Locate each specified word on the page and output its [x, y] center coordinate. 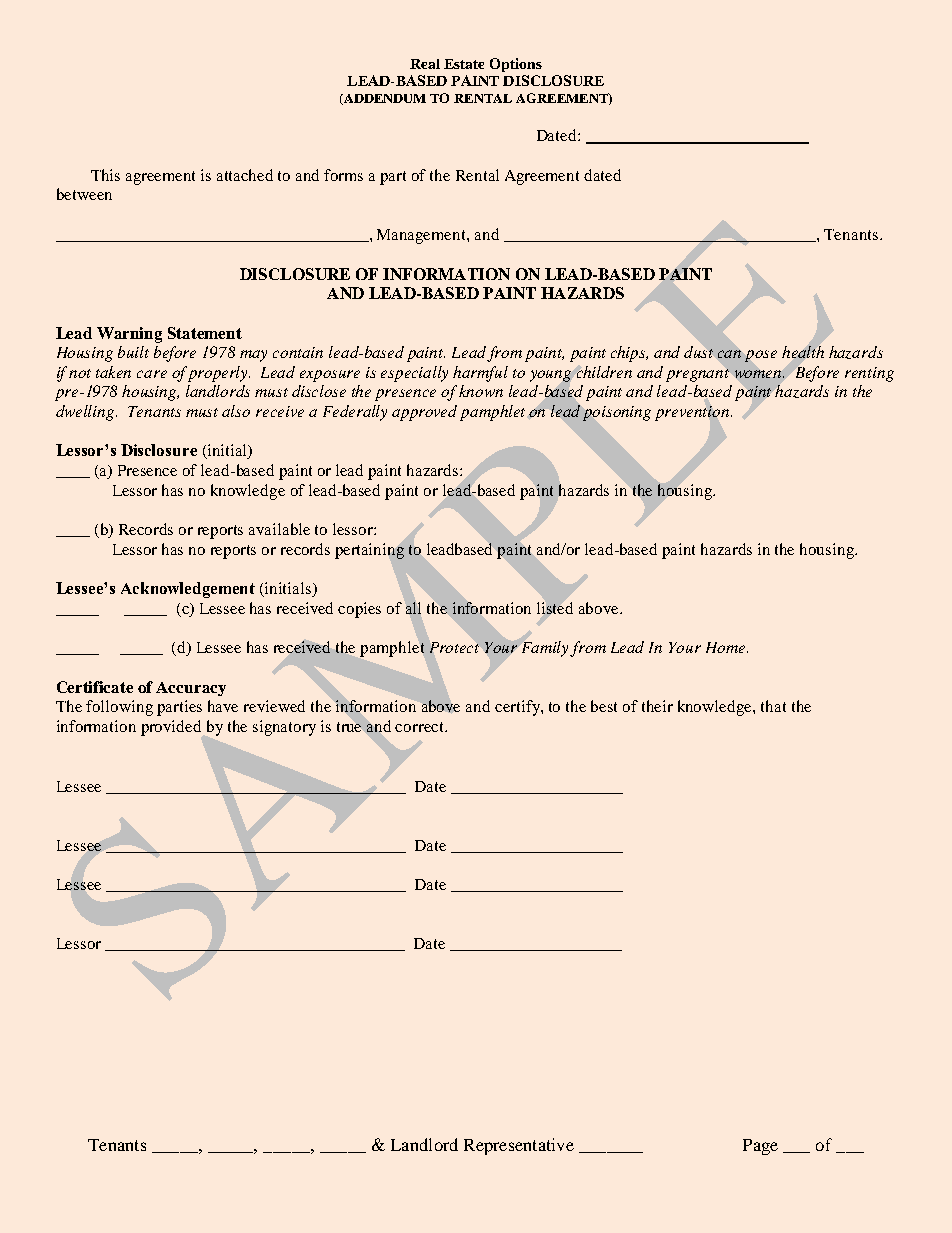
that [773, 706]
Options [516, 65]
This [105, 175]
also [236, 411]
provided [171, 728]
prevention [693, 413]
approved [424, 413]
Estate [464, 64]
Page [760, 1147]
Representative [519, 1146]
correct [420, 727]
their [657, 706]
